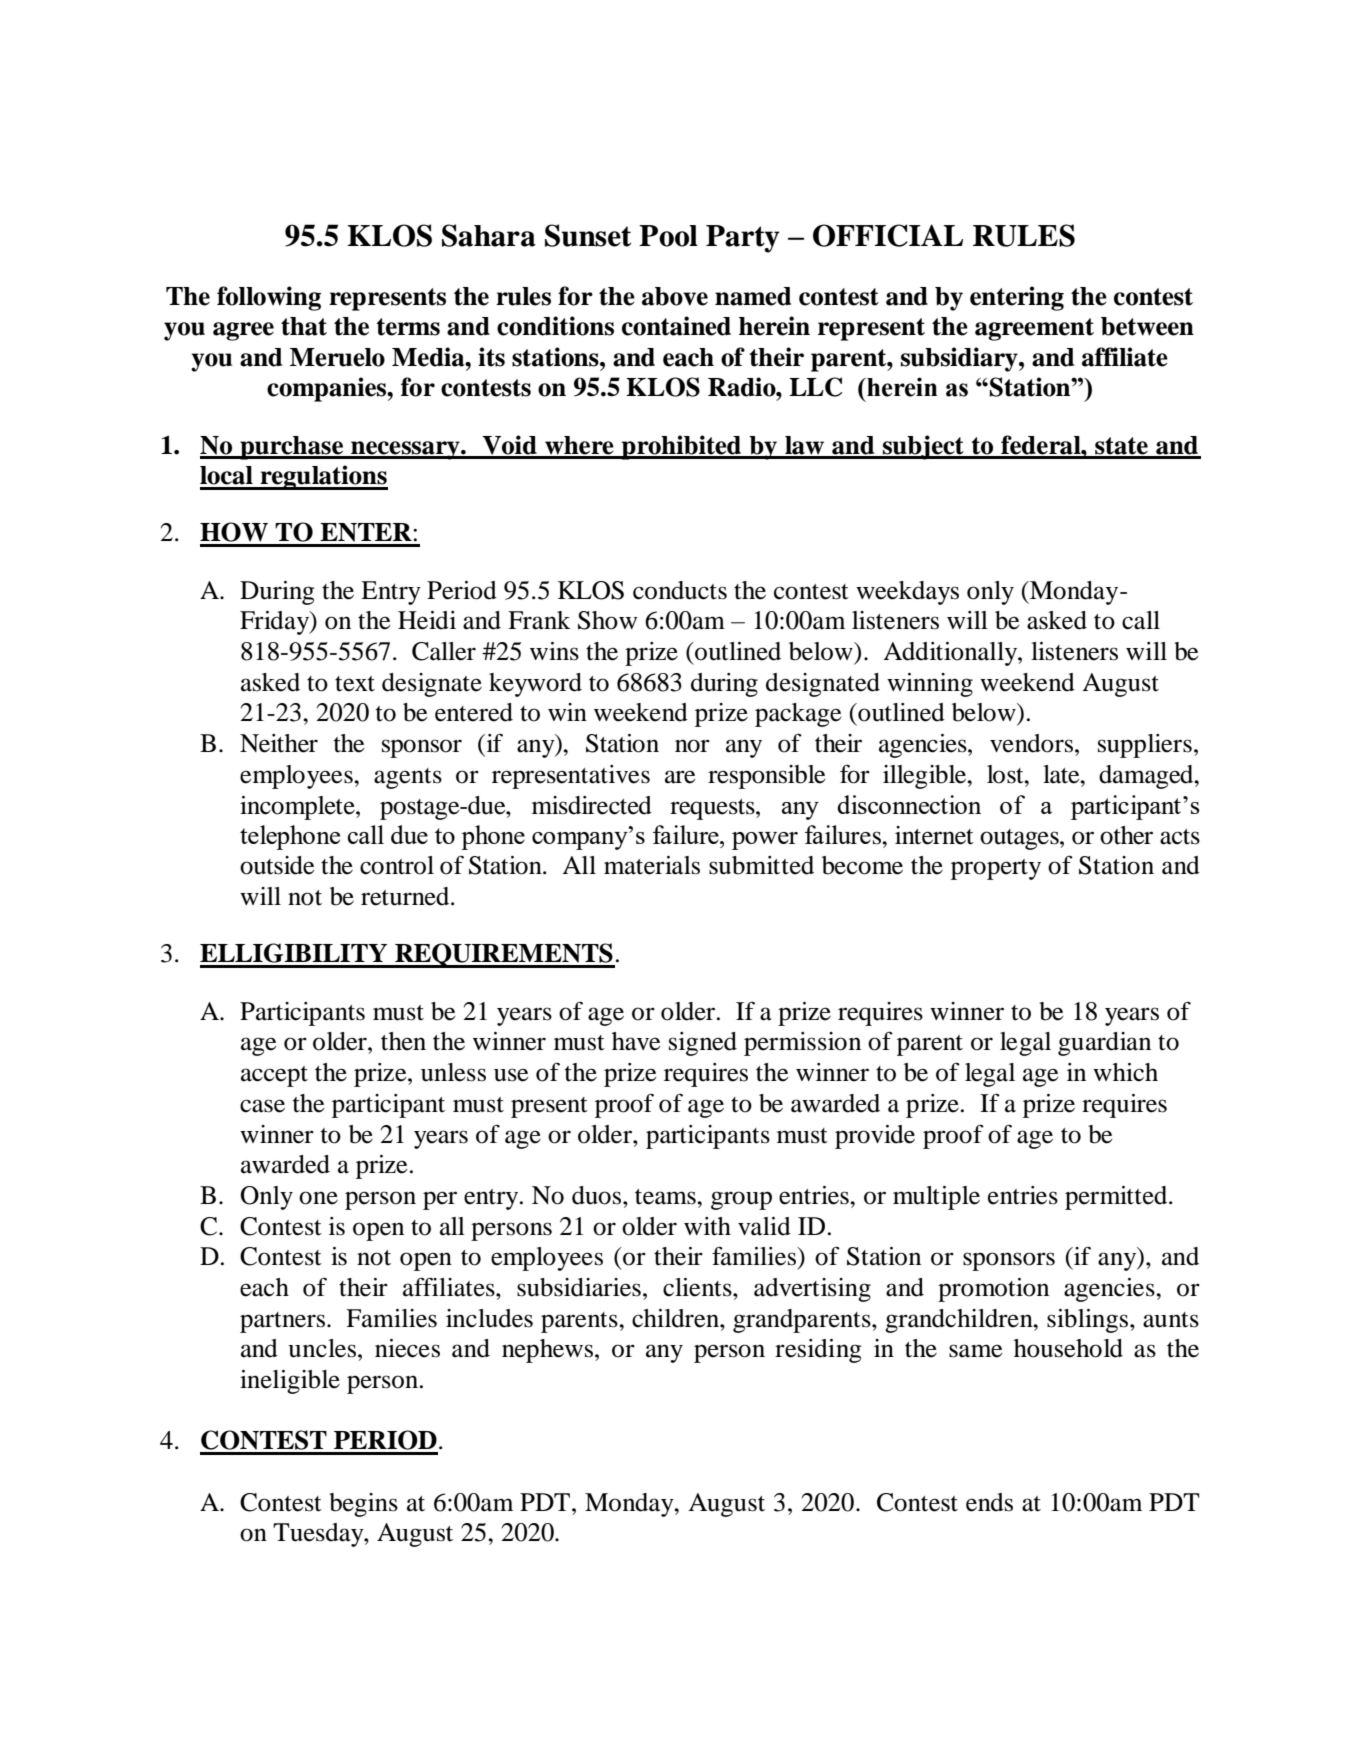  I want to click on terms, so click(408, 327).
